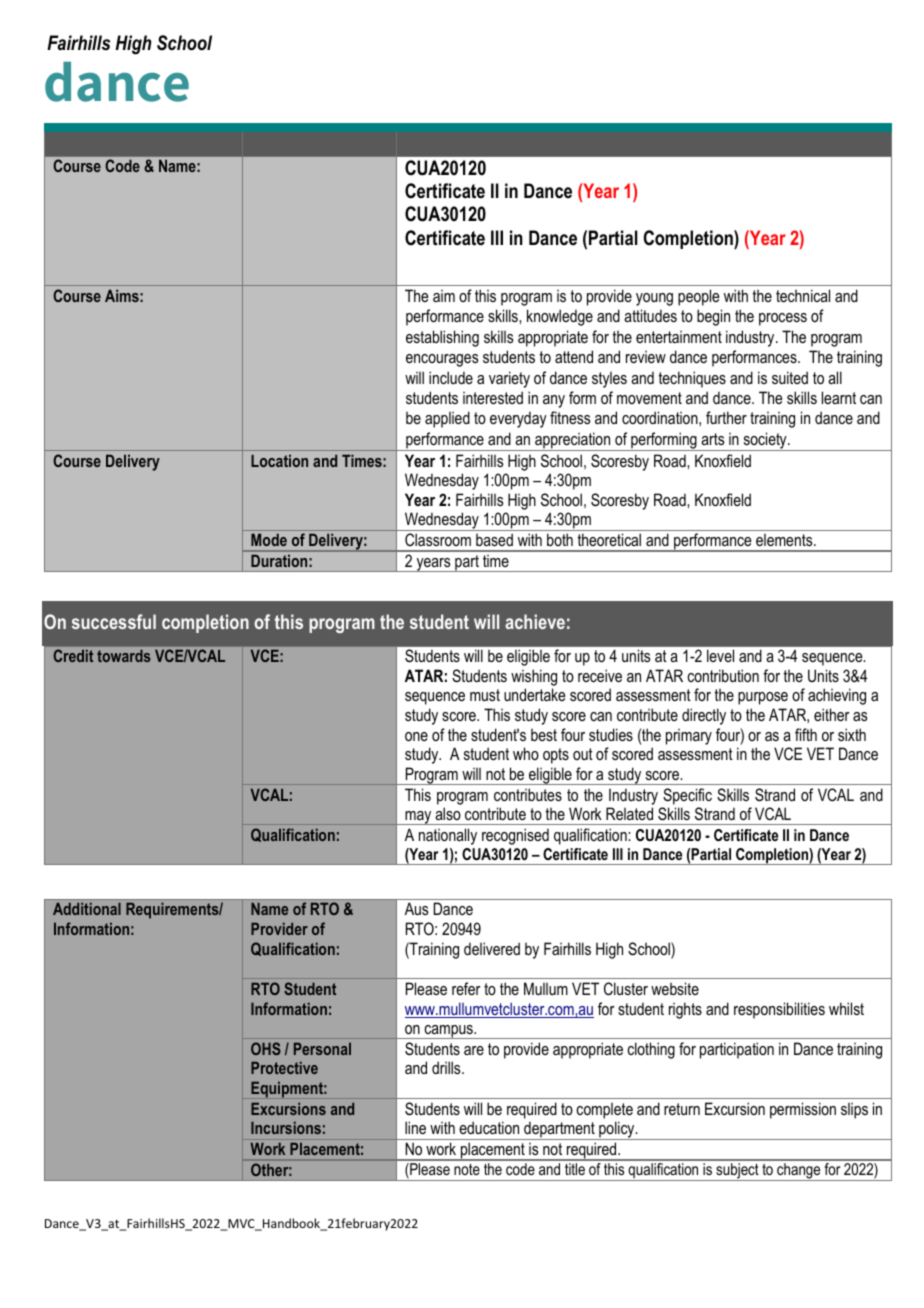 The image size is (924, 1308). Describe the element at coordinates (124, 656) in the screenshot. I see `towards` at that location.
